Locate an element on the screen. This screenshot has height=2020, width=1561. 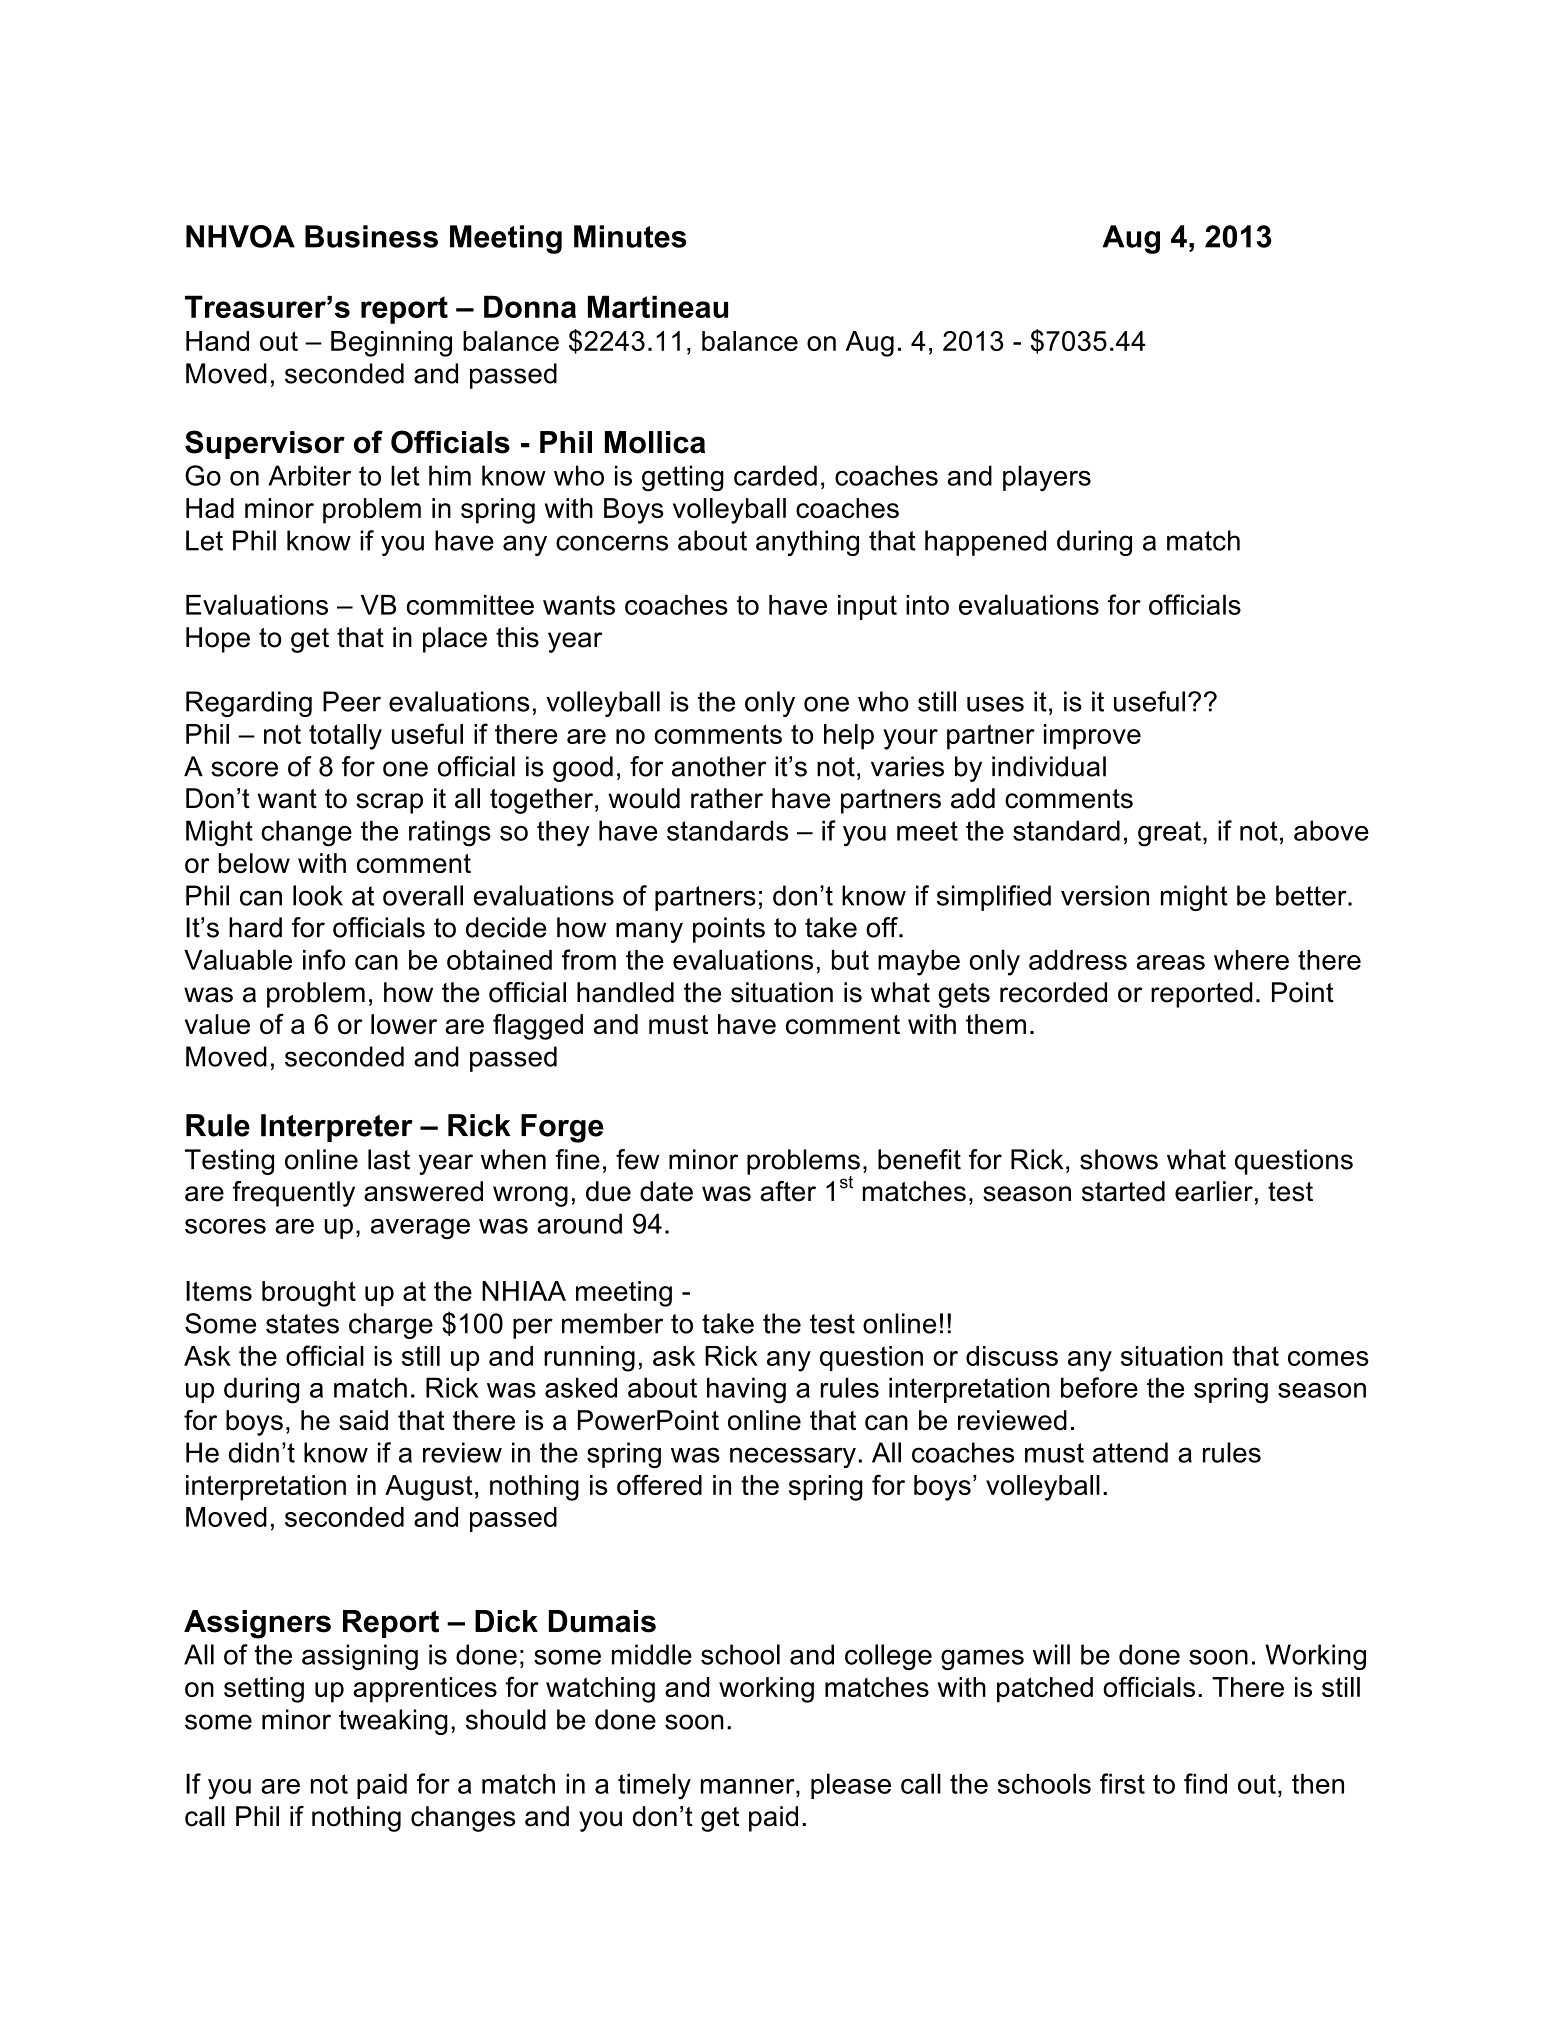
Business is located at coordinates (371, 236).
